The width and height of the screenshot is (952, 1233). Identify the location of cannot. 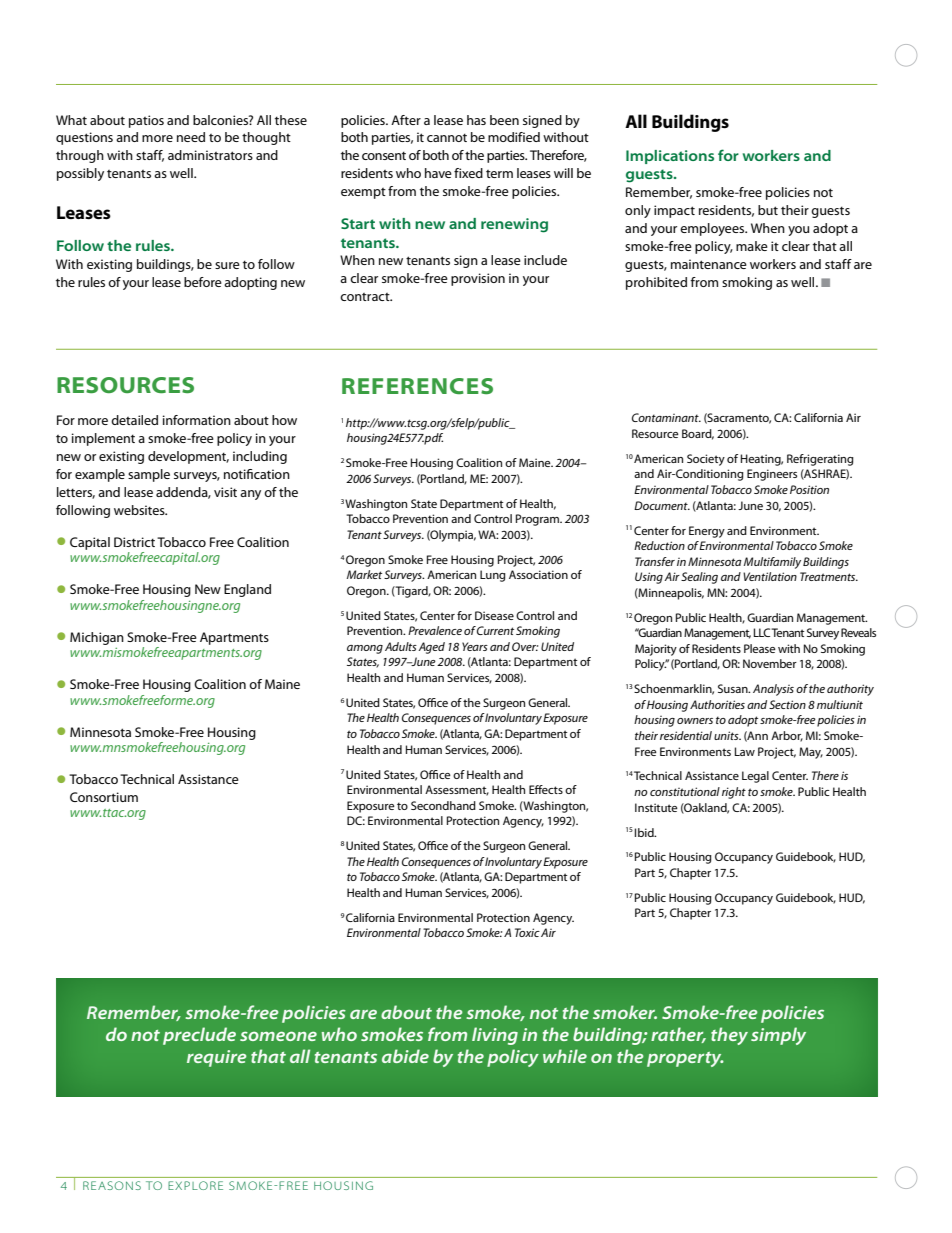
(447, 137).
